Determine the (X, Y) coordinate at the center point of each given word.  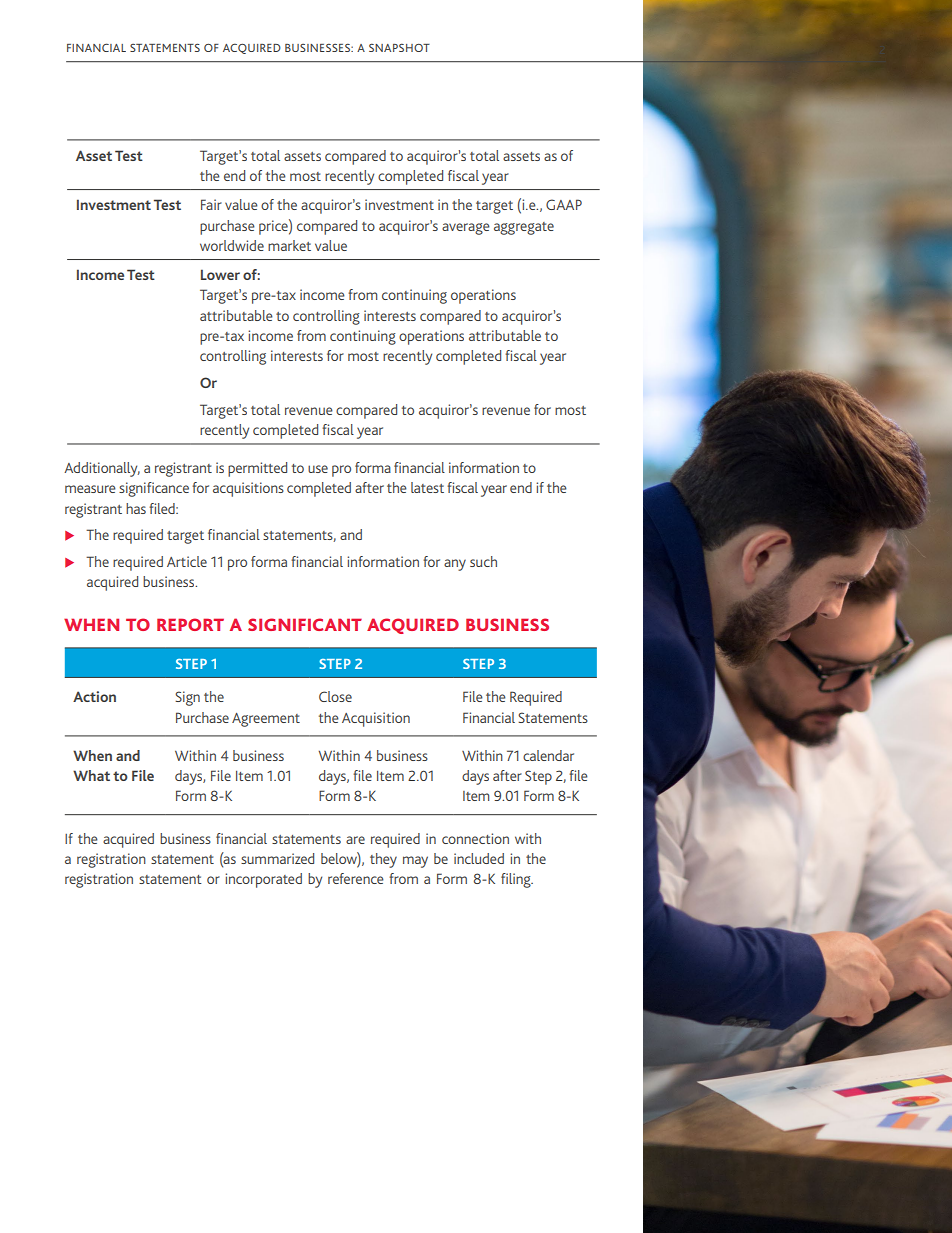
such (483, 561)
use (318, 469)
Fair (211, 204)
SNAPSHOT (399, 48)
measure (90, 489)
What (91, 775)
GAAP (564, 204)
